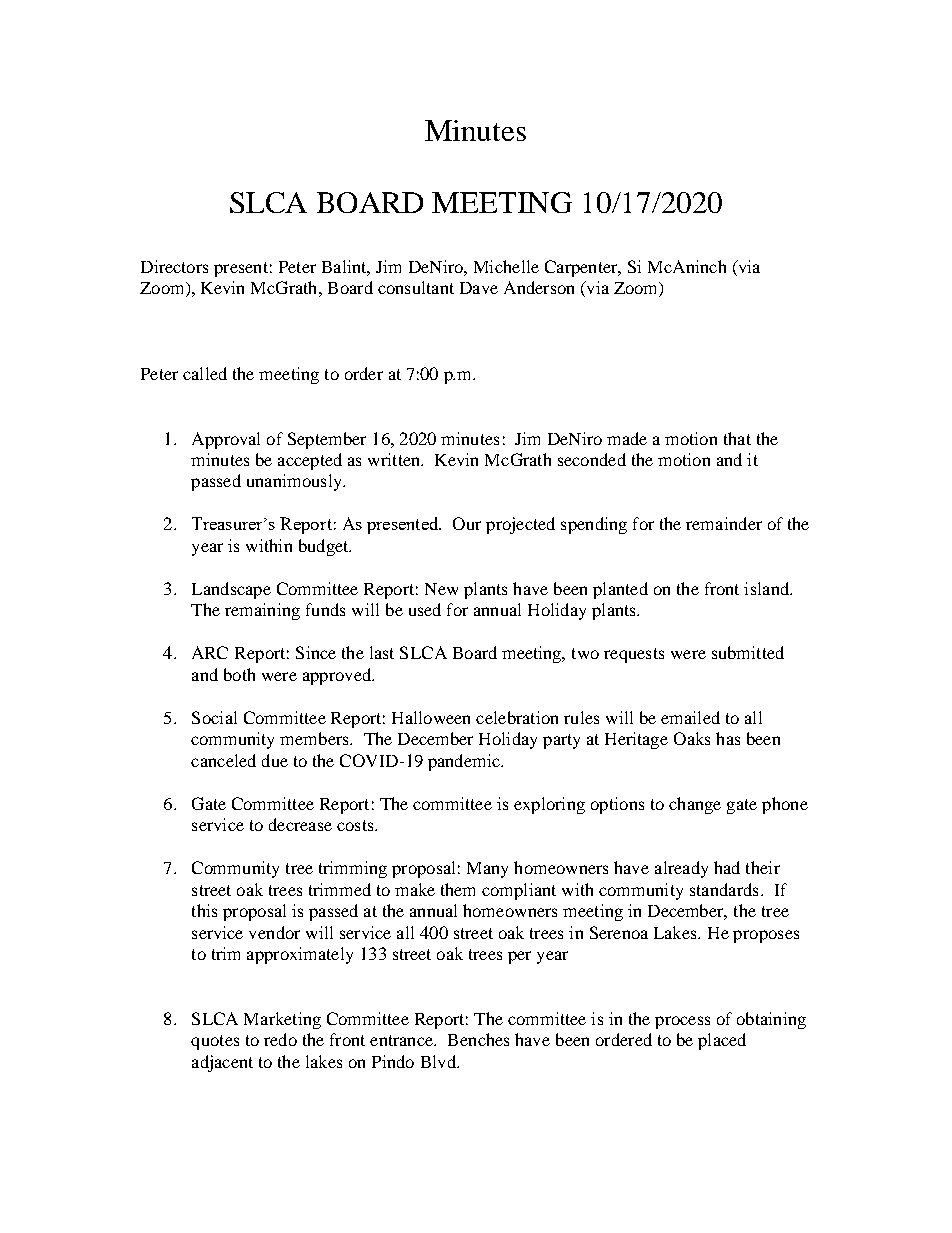  What do you see at coordinates (487, 870) in the image?
I see `Many` at bounding box center [487, 870].
